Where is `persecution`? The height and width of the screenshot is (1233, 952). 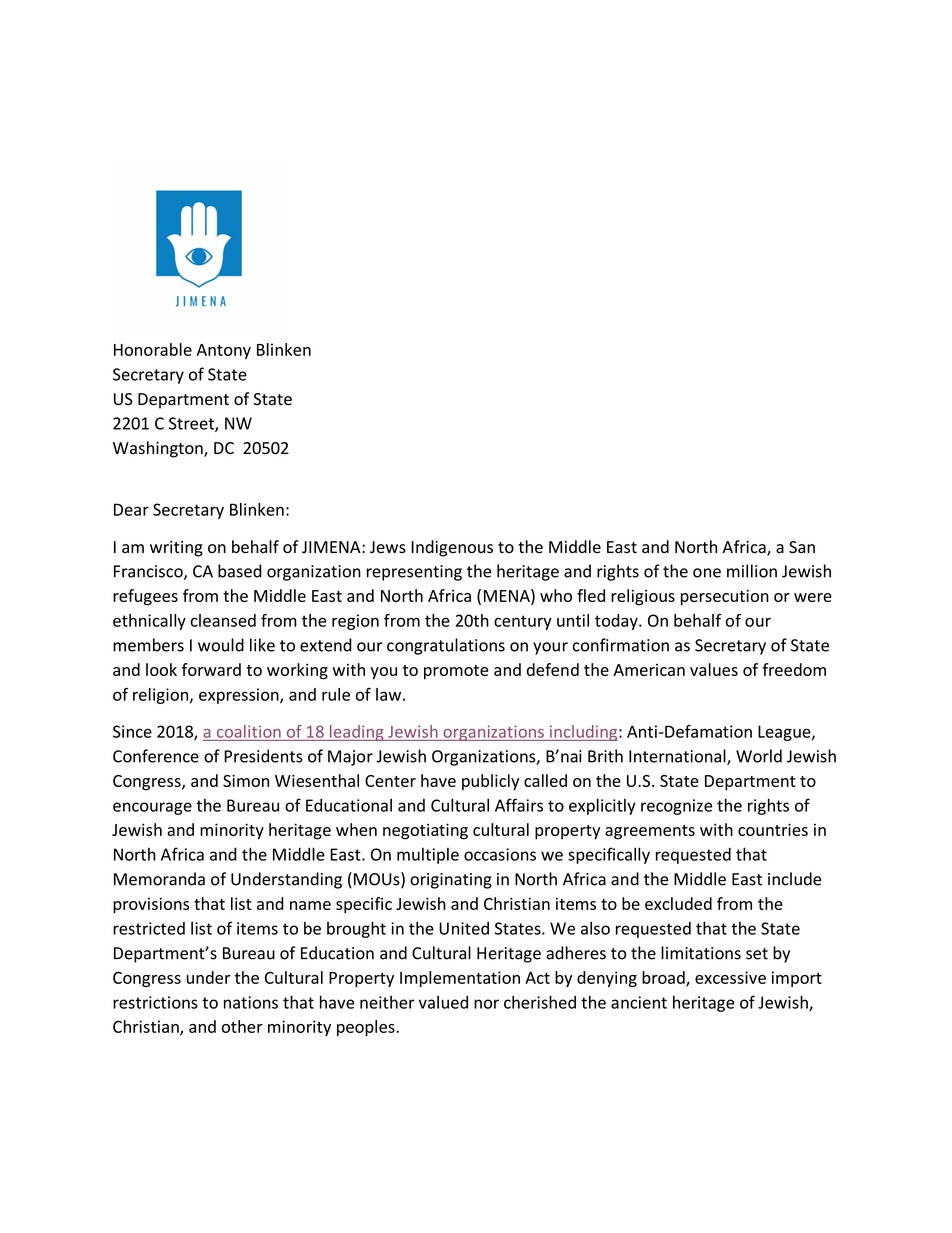
persecution is located at coordinates (725, 597).
